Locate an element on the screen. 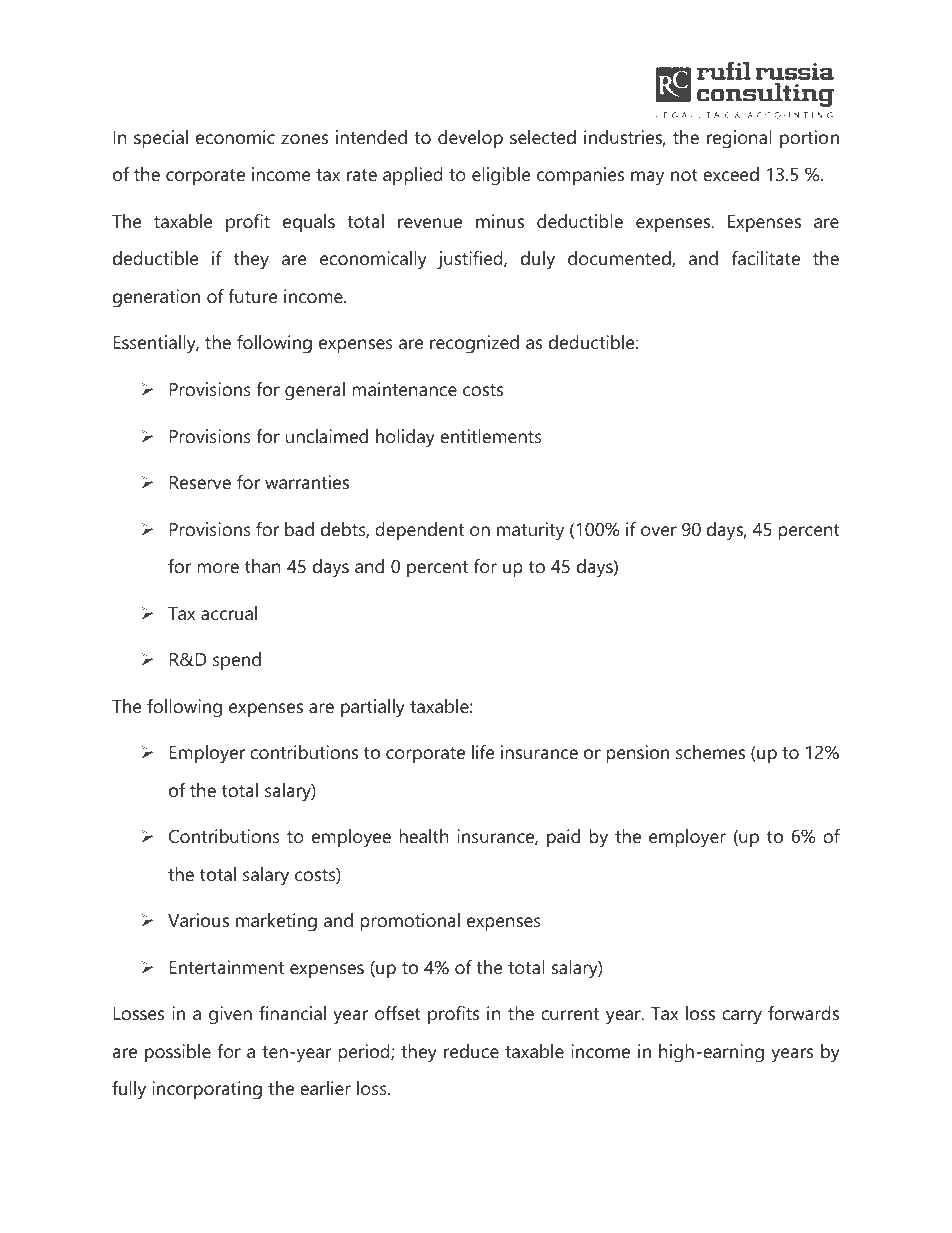  reduce is located at coordinates (471, 1051).
